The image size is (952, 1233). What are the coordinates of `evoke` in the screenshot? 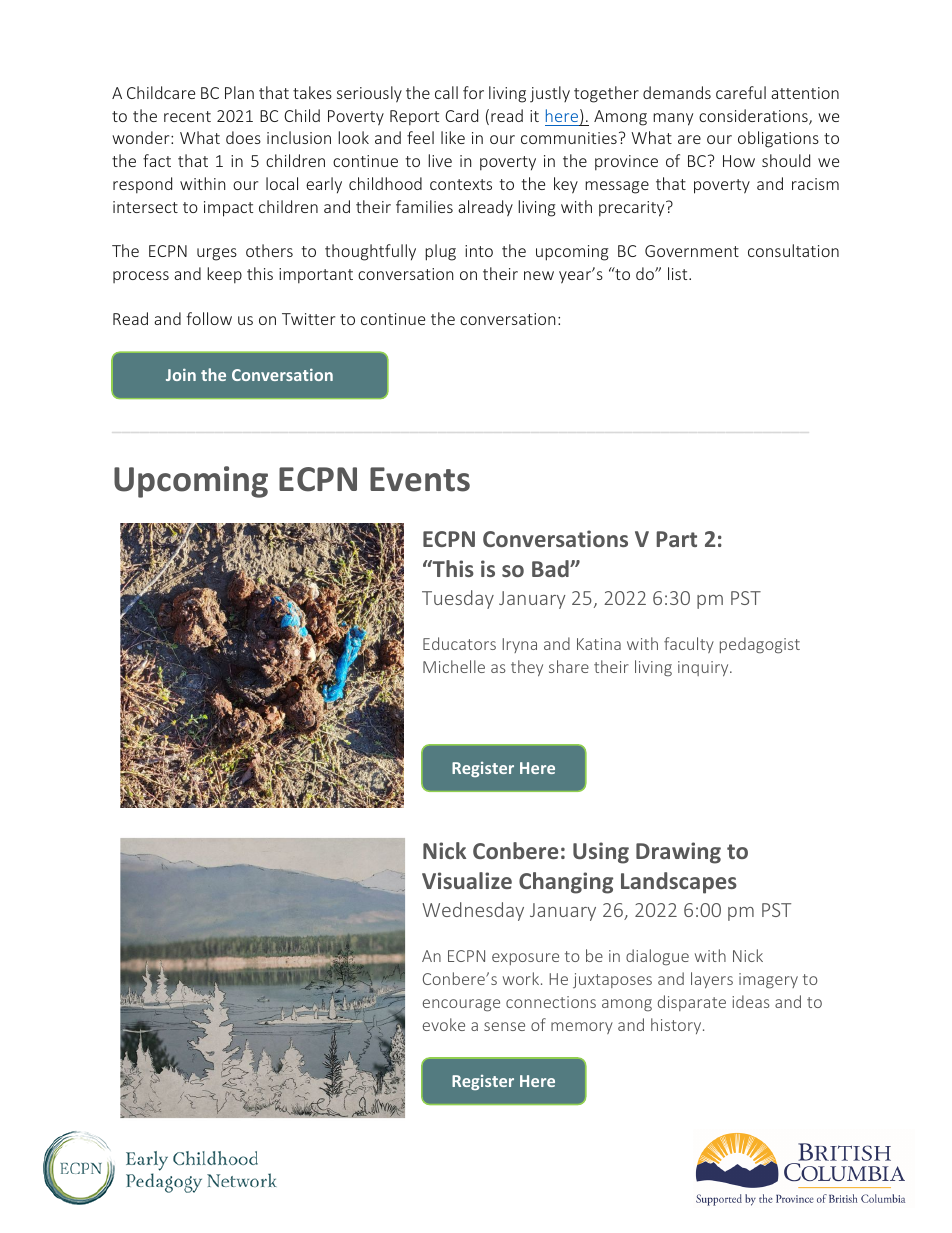 It's located at (444, 1024).
